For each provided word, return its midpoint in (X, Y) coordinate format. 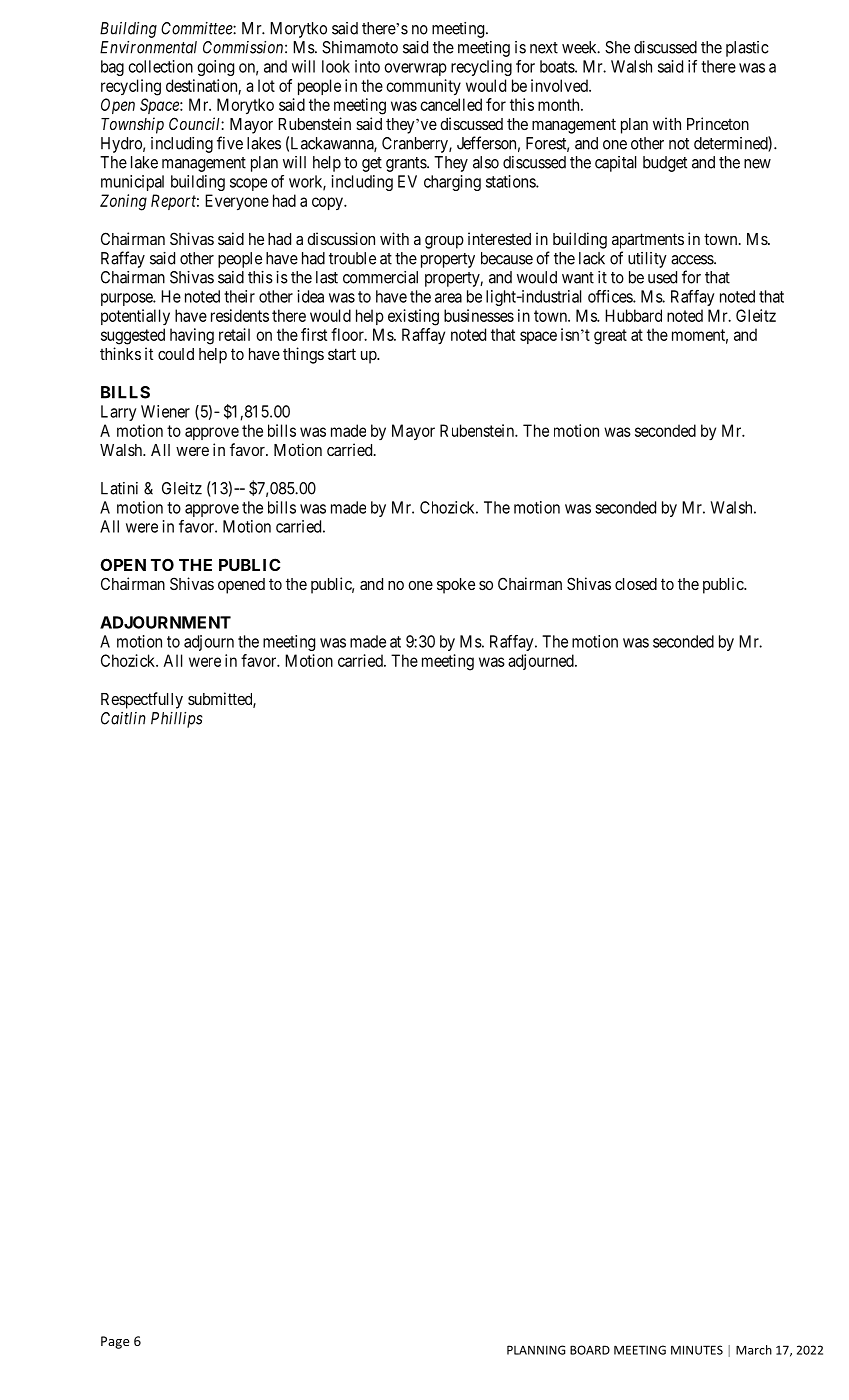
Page (115, 1342)
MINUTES (697, 1350)
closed (636, 584)
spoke (456, 586)
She (617, 47)
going (215, 68)
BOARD (590, 1350)
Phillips (176, 720)
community (423, 87)
